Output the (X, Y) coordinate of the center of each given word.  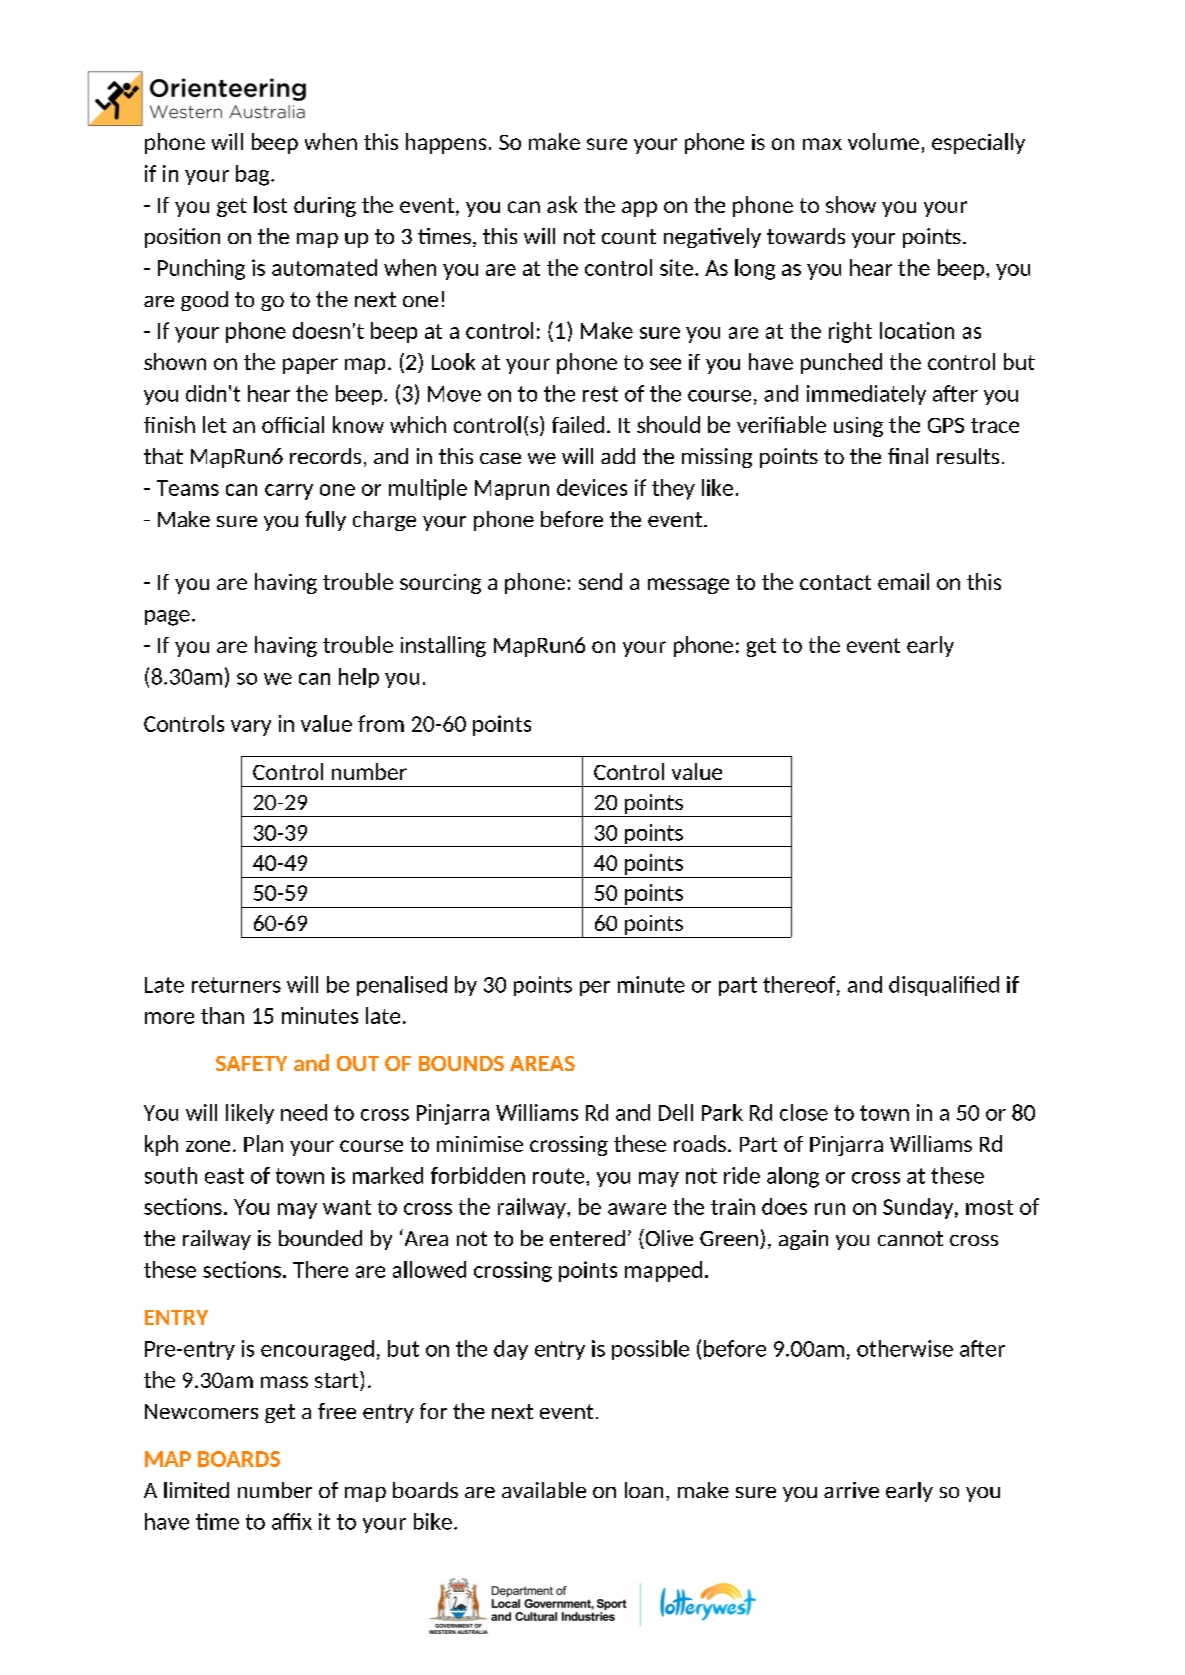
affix (292, 1521)
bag (254, 175)
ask (562, 204)
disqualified (944, 986)
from (381, 723)
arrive (851, 1490)
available (544, 1490)
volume (883, 141)
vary (251, 728)
